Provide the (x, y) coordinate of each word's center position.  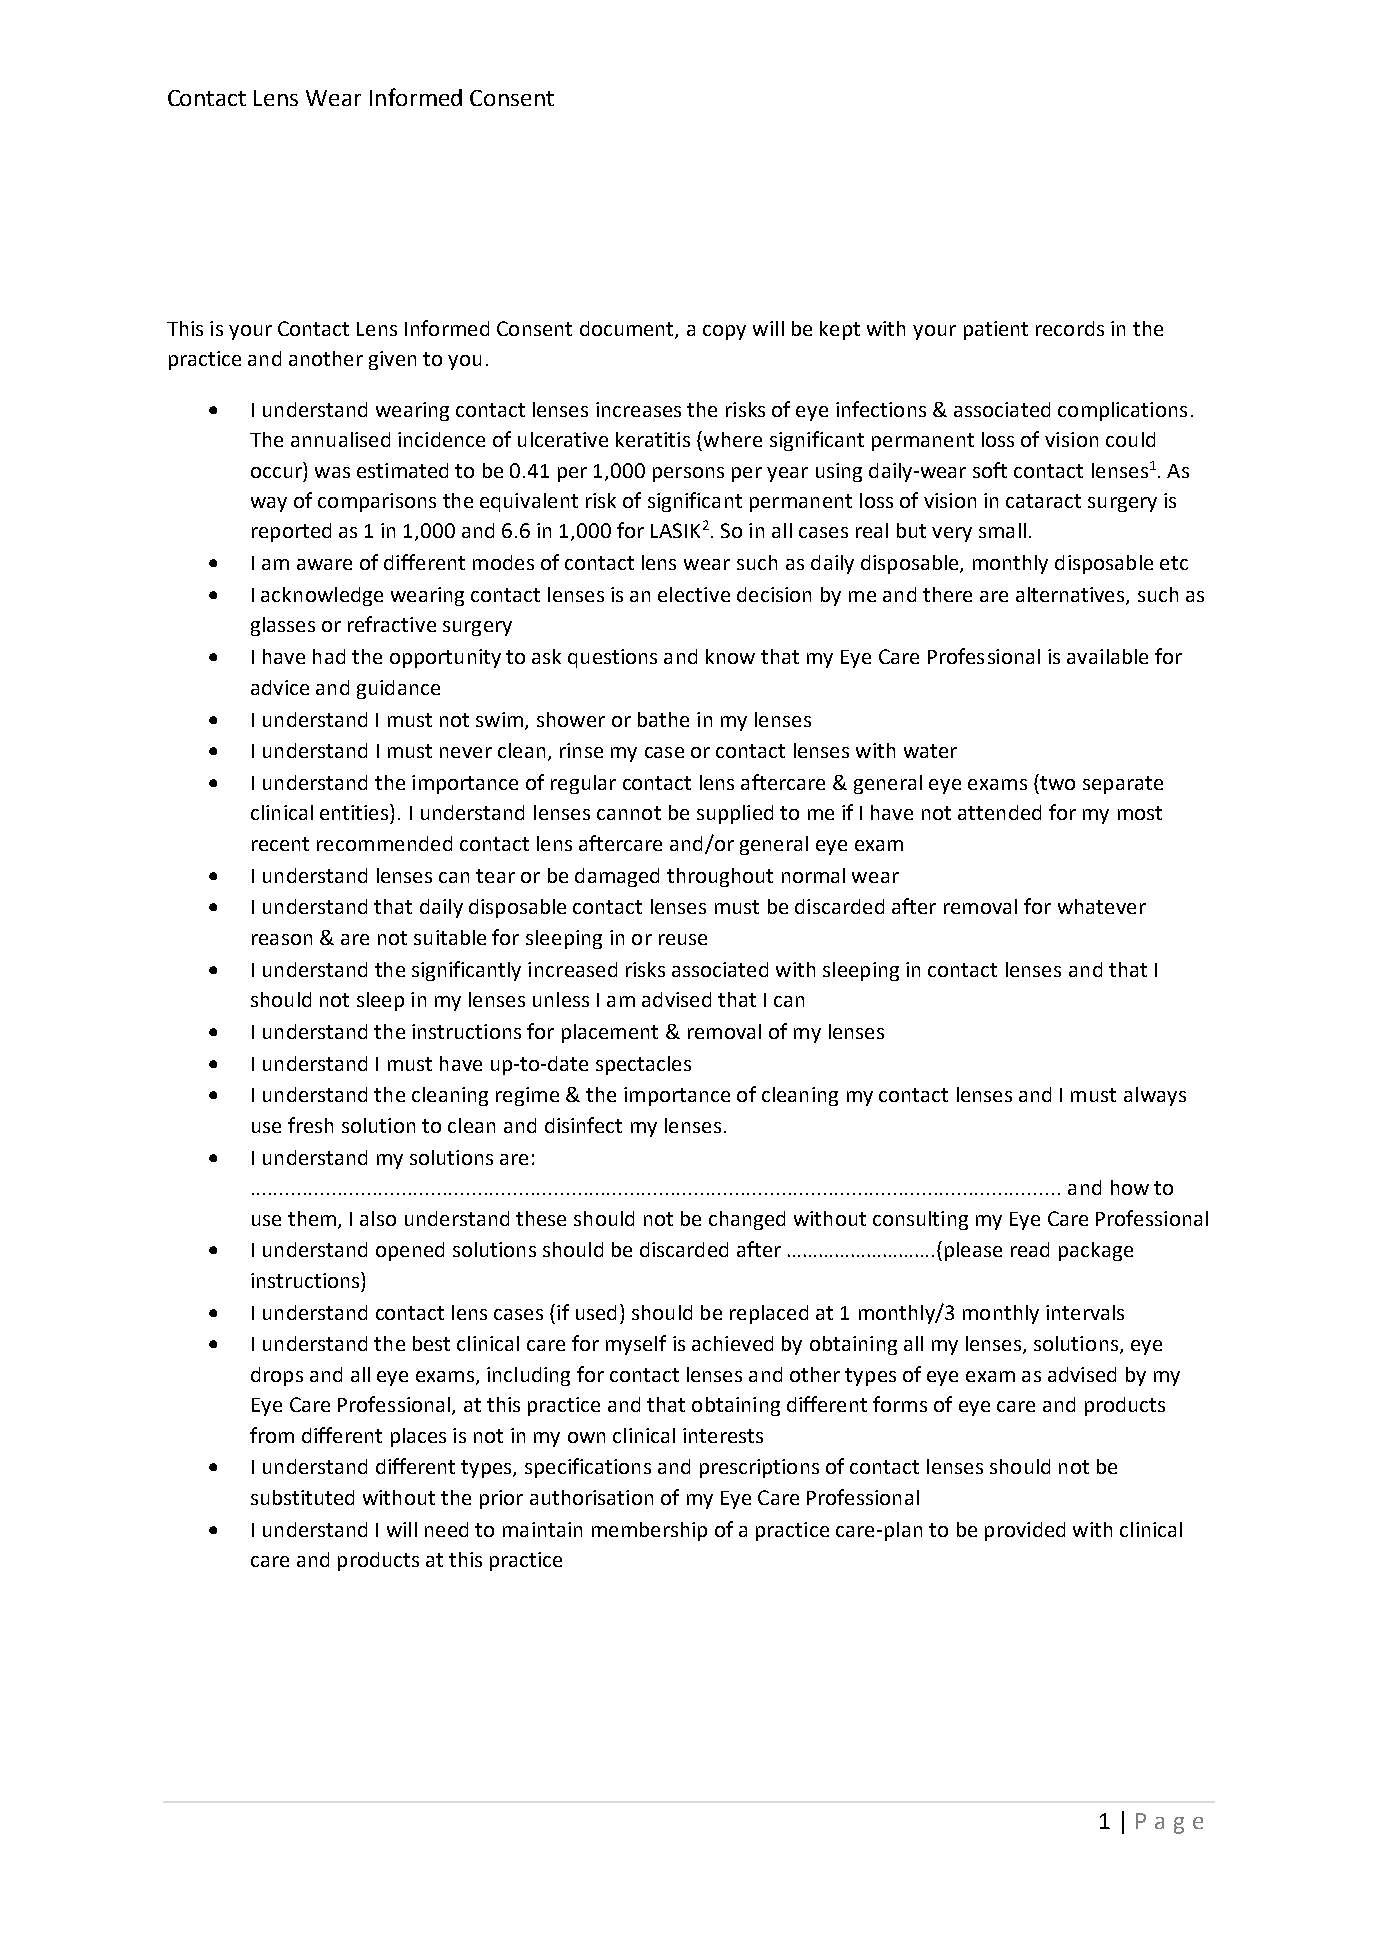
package (1096, 1251)
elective (694, 594)
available (1107, 656)
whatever (1102, 906)
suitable (450, 937)
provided (1025, 1531)
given (392, 360)
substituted (302, 1497)
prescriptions (759, 1468)
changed (747, 1220)
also (378, 1218)
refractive (392, 624)
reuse (683, 939)
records (1070, 328)
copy (724, 332)
